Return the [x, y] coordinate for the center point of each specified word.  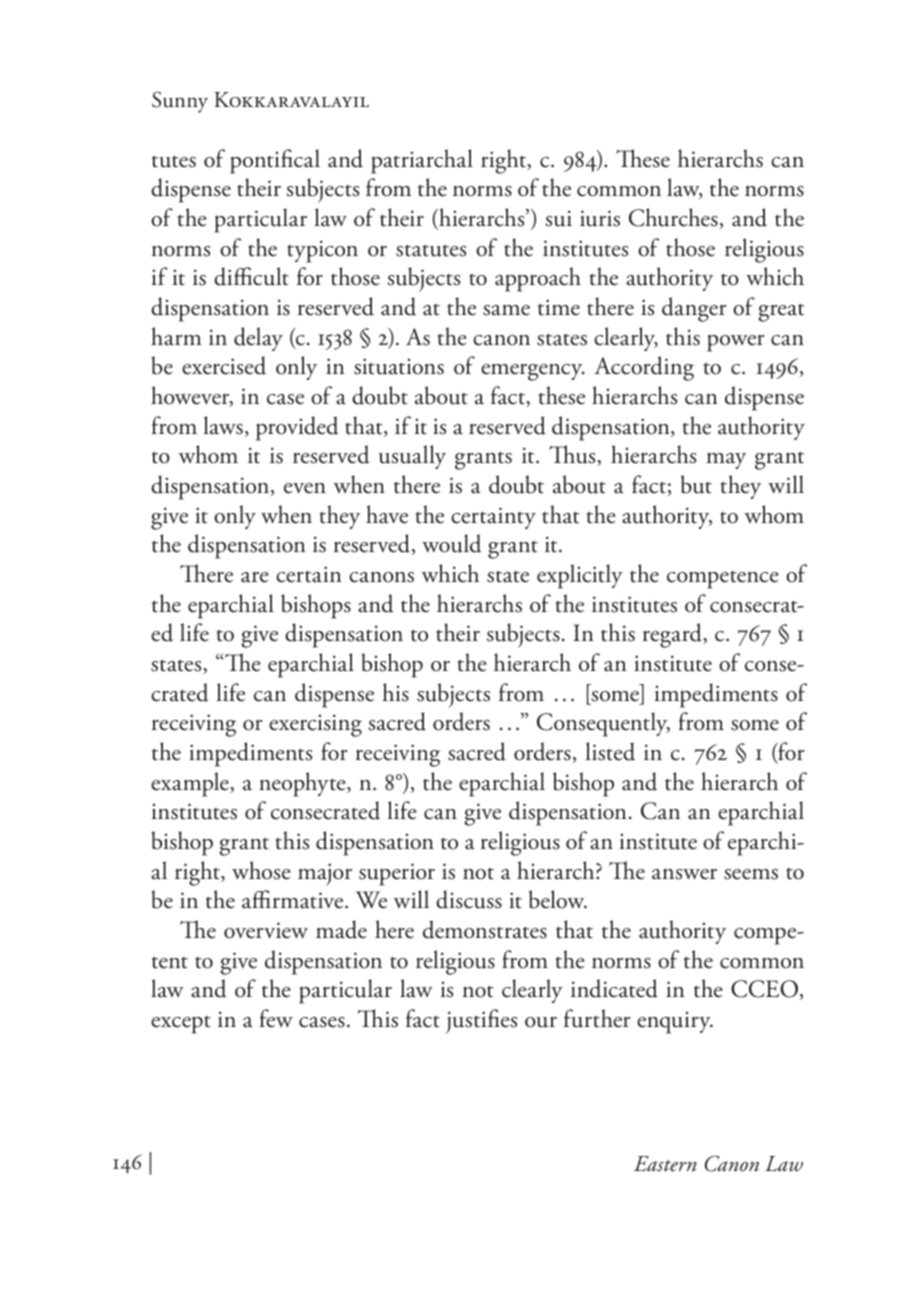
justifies [481, 1021]
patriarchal [422, 161]
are [255, 577]
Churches [674, 218]
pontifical [275, 161]
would [452, 543]
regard [673, 635]
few [276, 1018]
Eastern [665, 1164]
